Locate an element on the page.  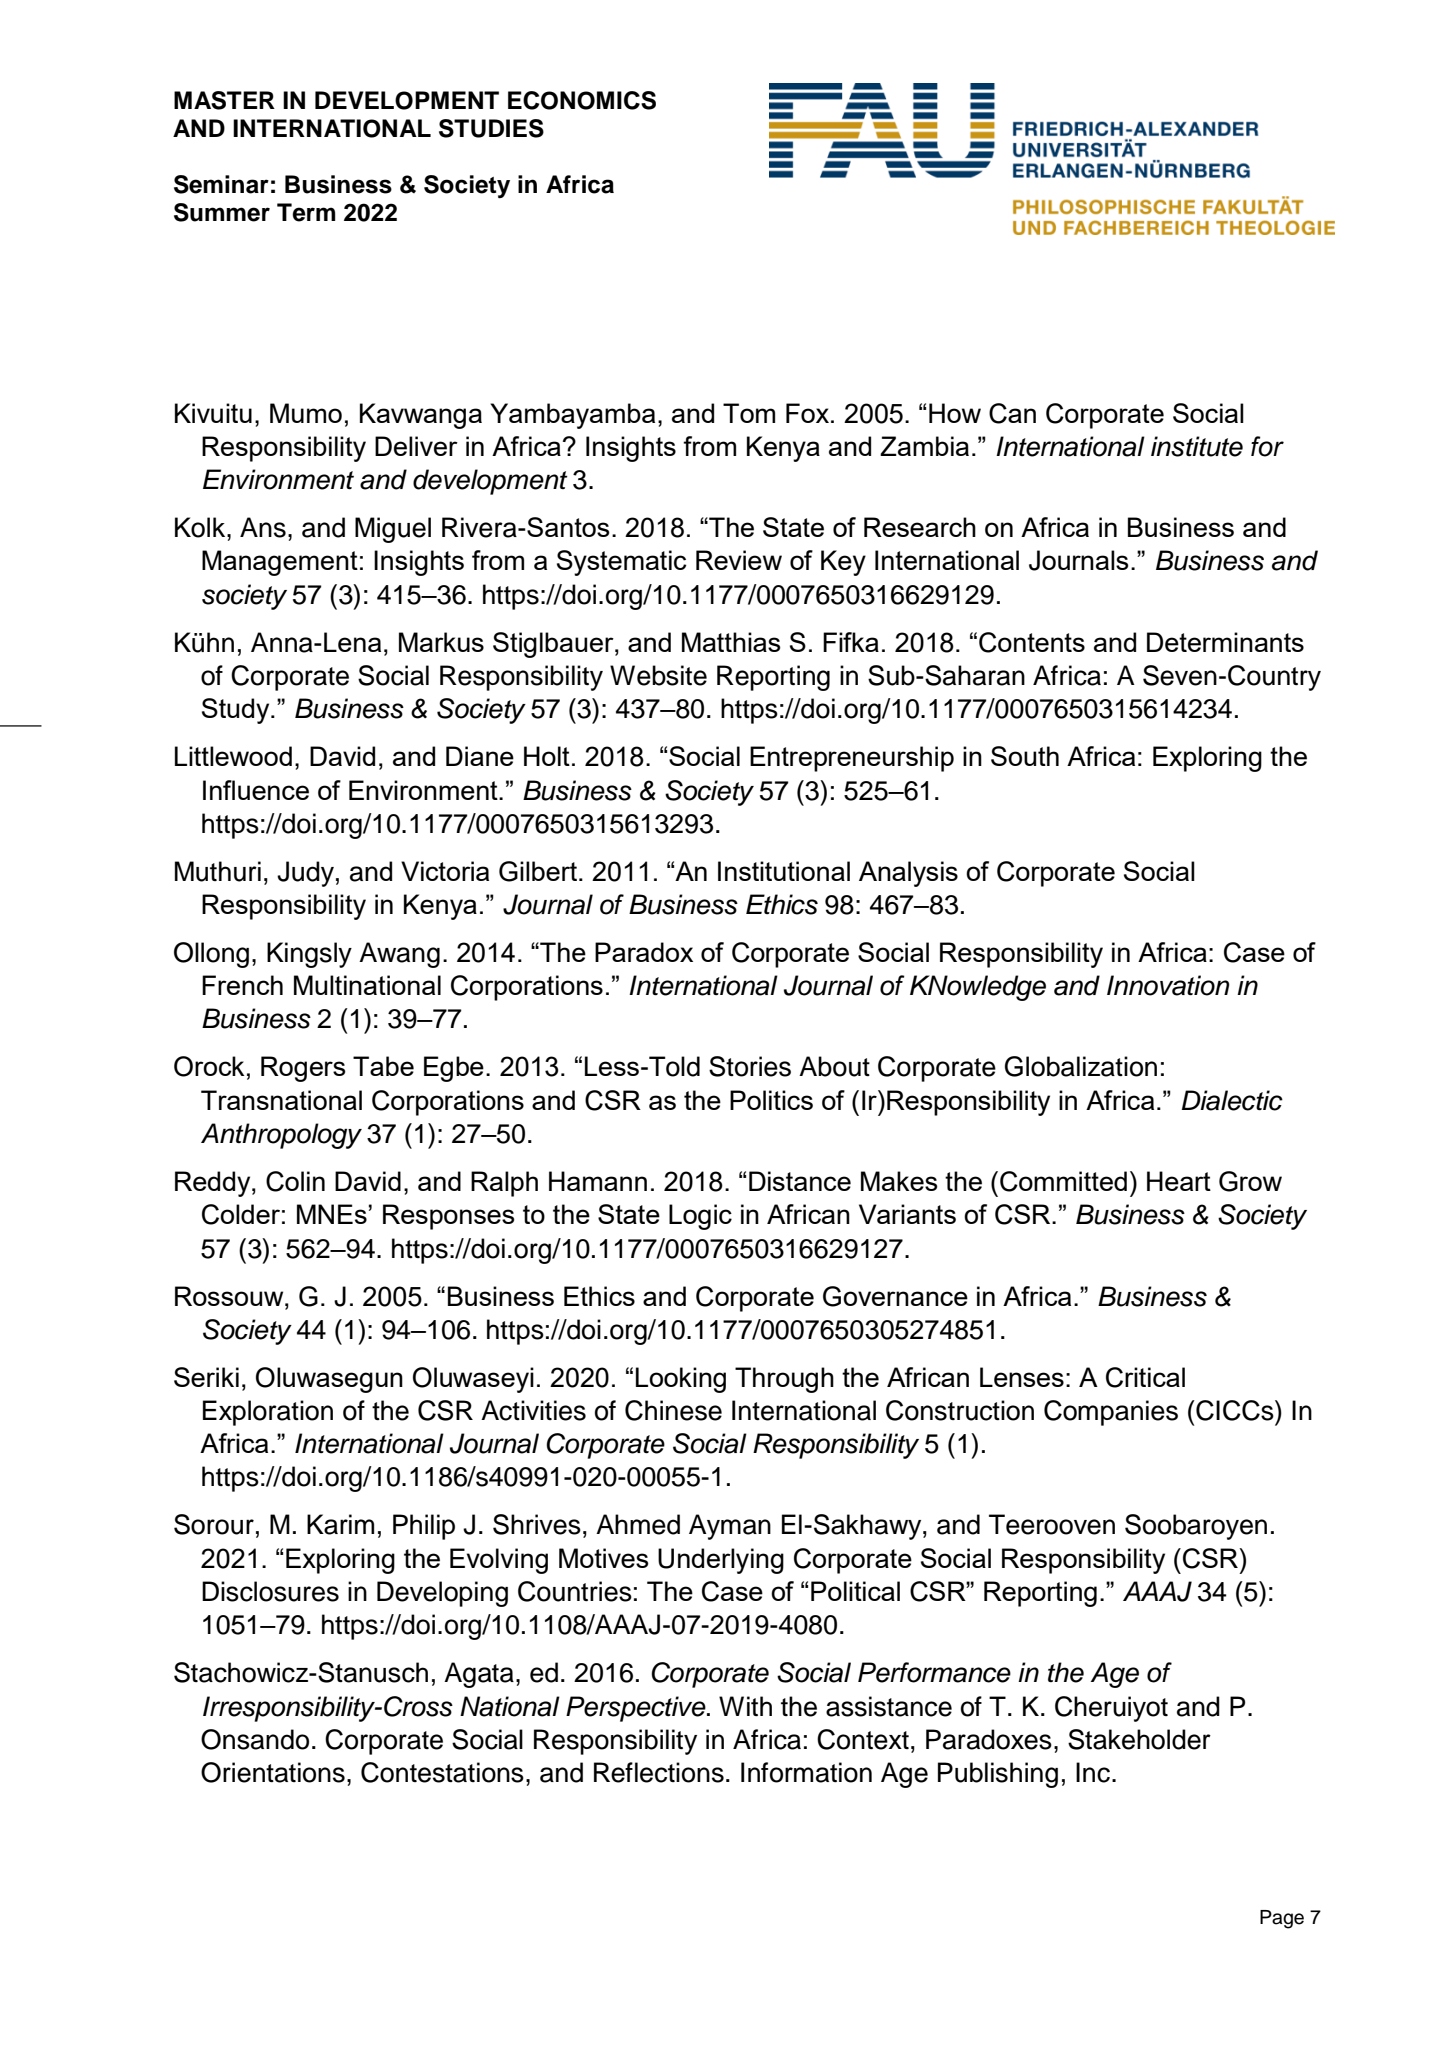
ECONOMICS is located at coordinates (582, 100).
